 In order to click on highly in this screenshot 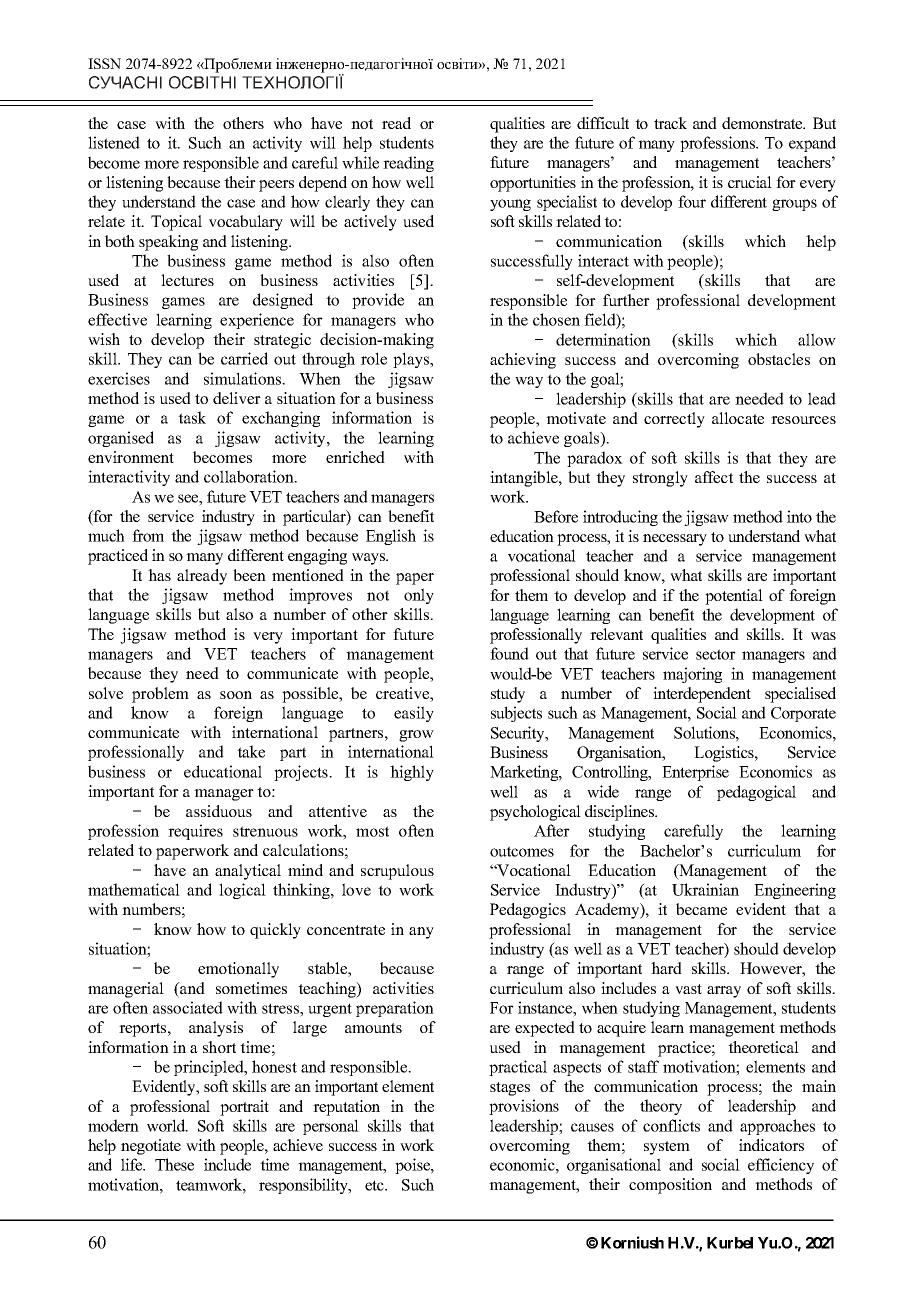, I will do `click(412, 773)`.
